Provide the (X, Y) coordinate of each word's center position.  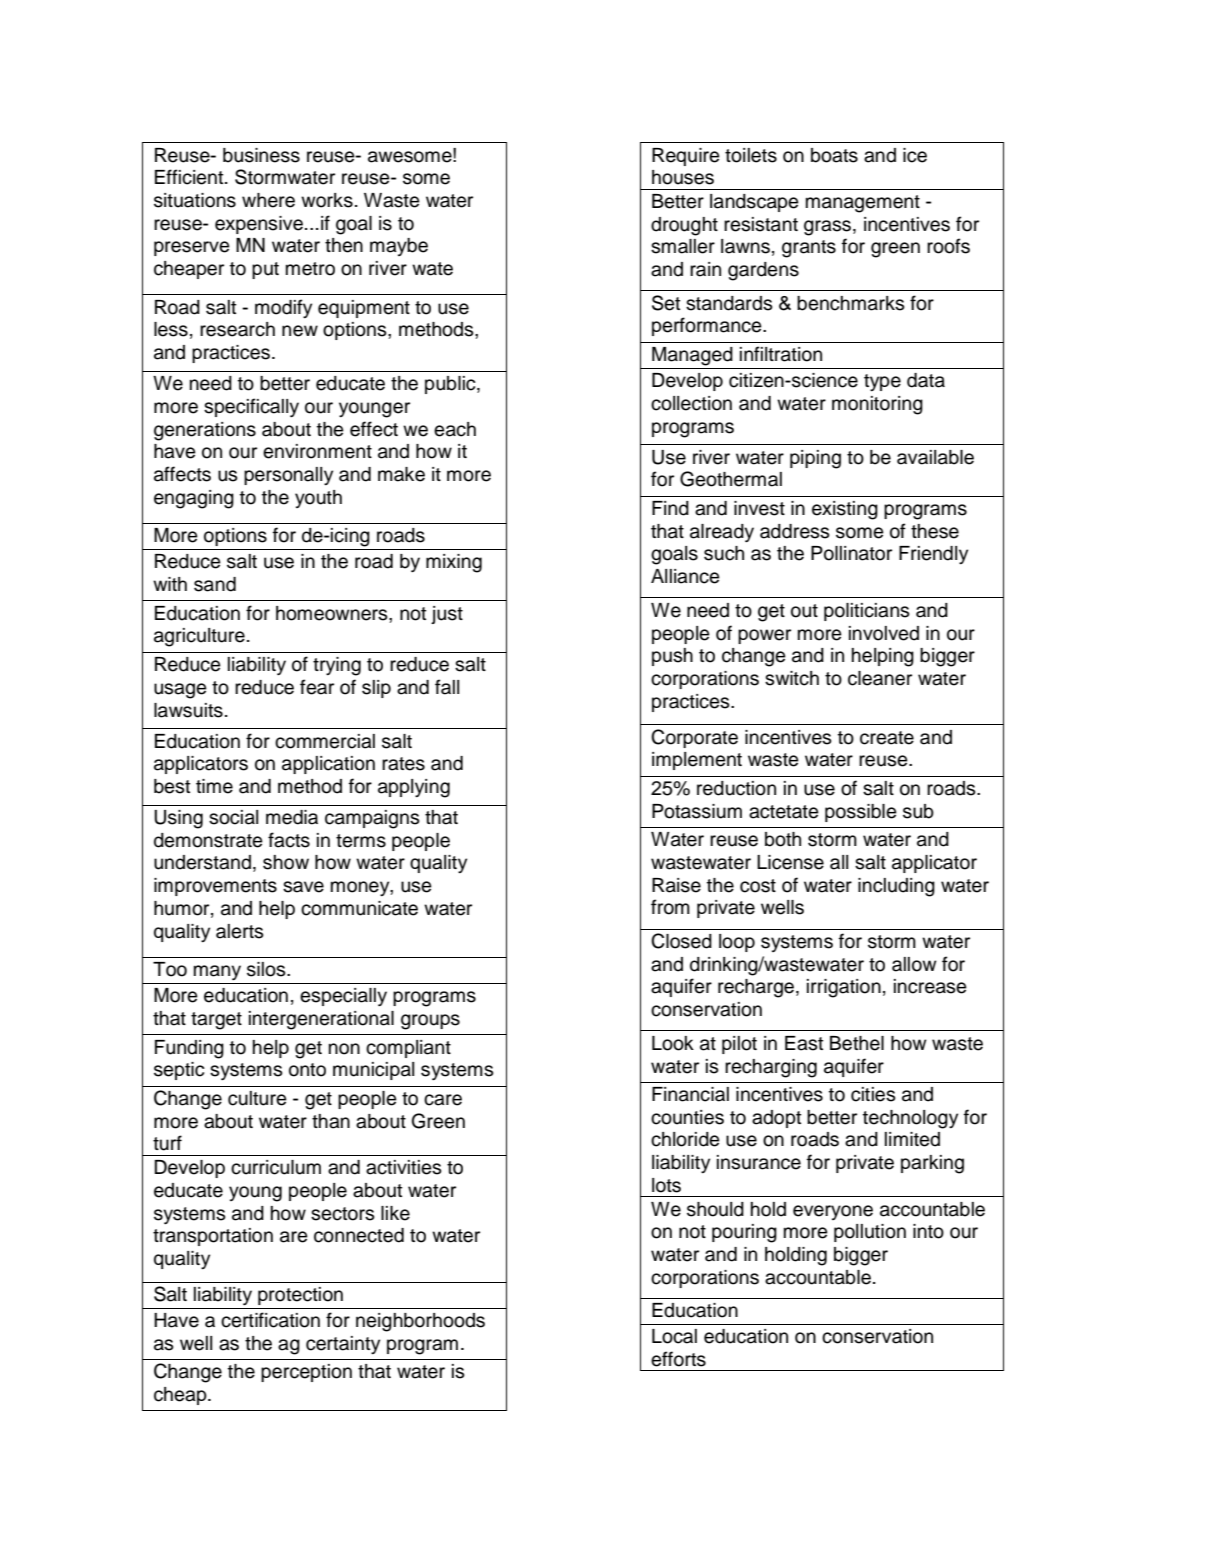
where (268, 200)
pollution (870, 1233)
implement (697, 761)
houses (683, 177)
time (214, 786)
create (887, 738)
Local (674, 1336)
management (863, 204)
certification (270, 1320)
